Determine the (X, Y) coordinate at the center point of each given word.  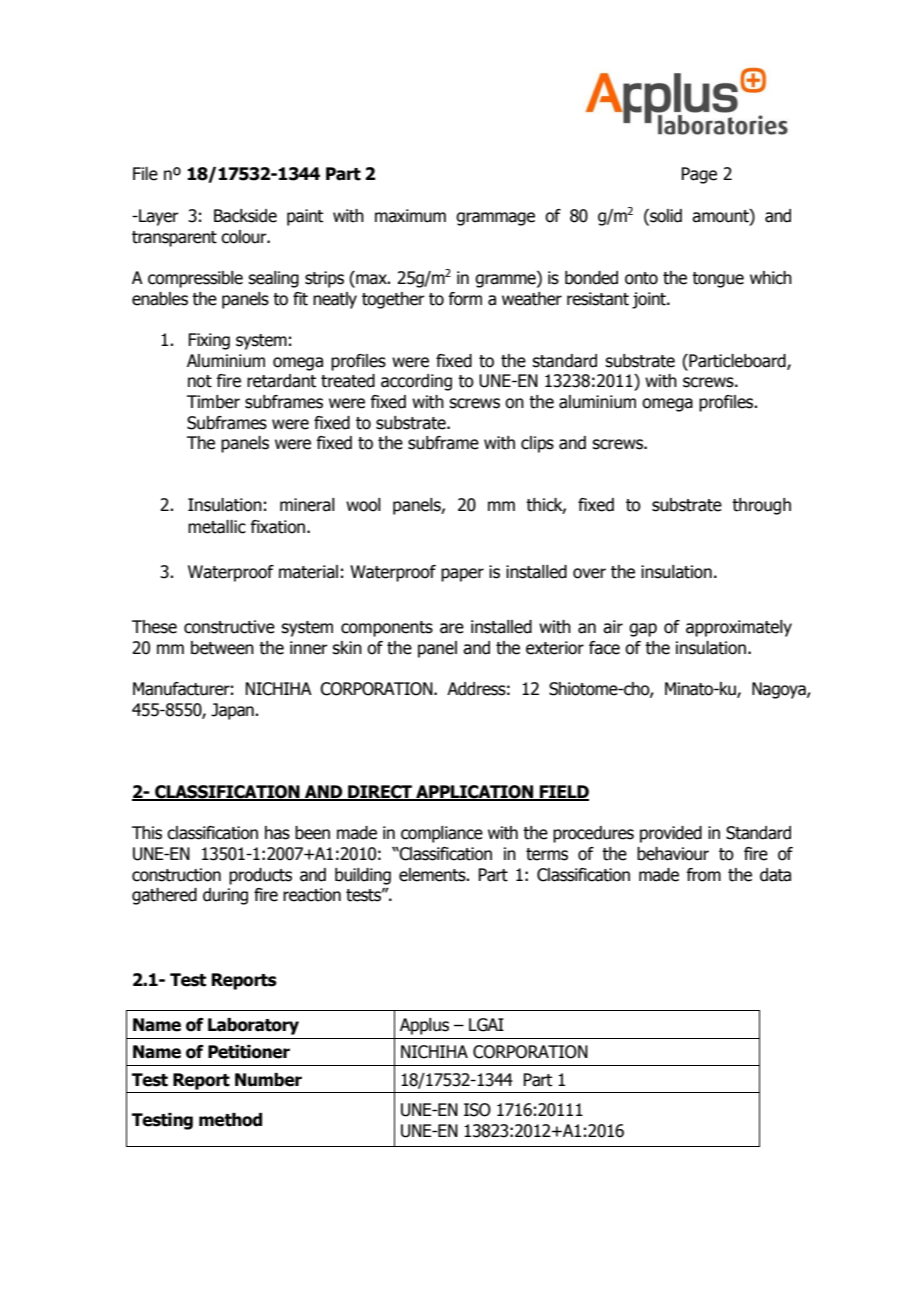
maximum (410, 216)
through (761, 506)
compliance (442, 834)
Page (699, 175)
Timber (213, 402)
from (703, 875)
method (230, 1120)
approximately (739, 628)
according (416, 382)
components (387, 629)
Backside (245, 216)
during (225, 896)
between (222, 648)
